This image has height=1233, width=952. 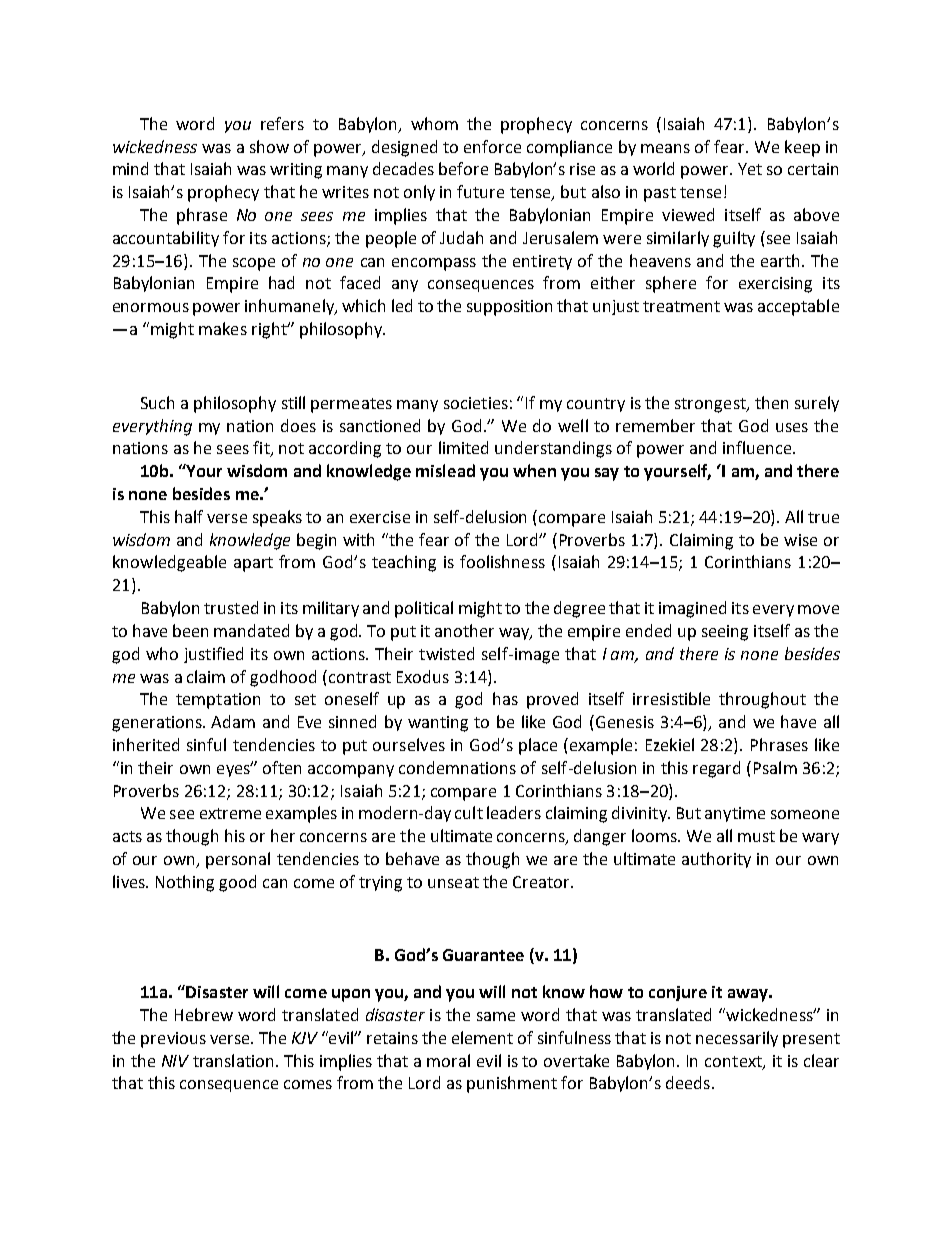 What do you see at coordinates (750, 169) in the image?
I see `Yet` at bounding box center [750, 169].
